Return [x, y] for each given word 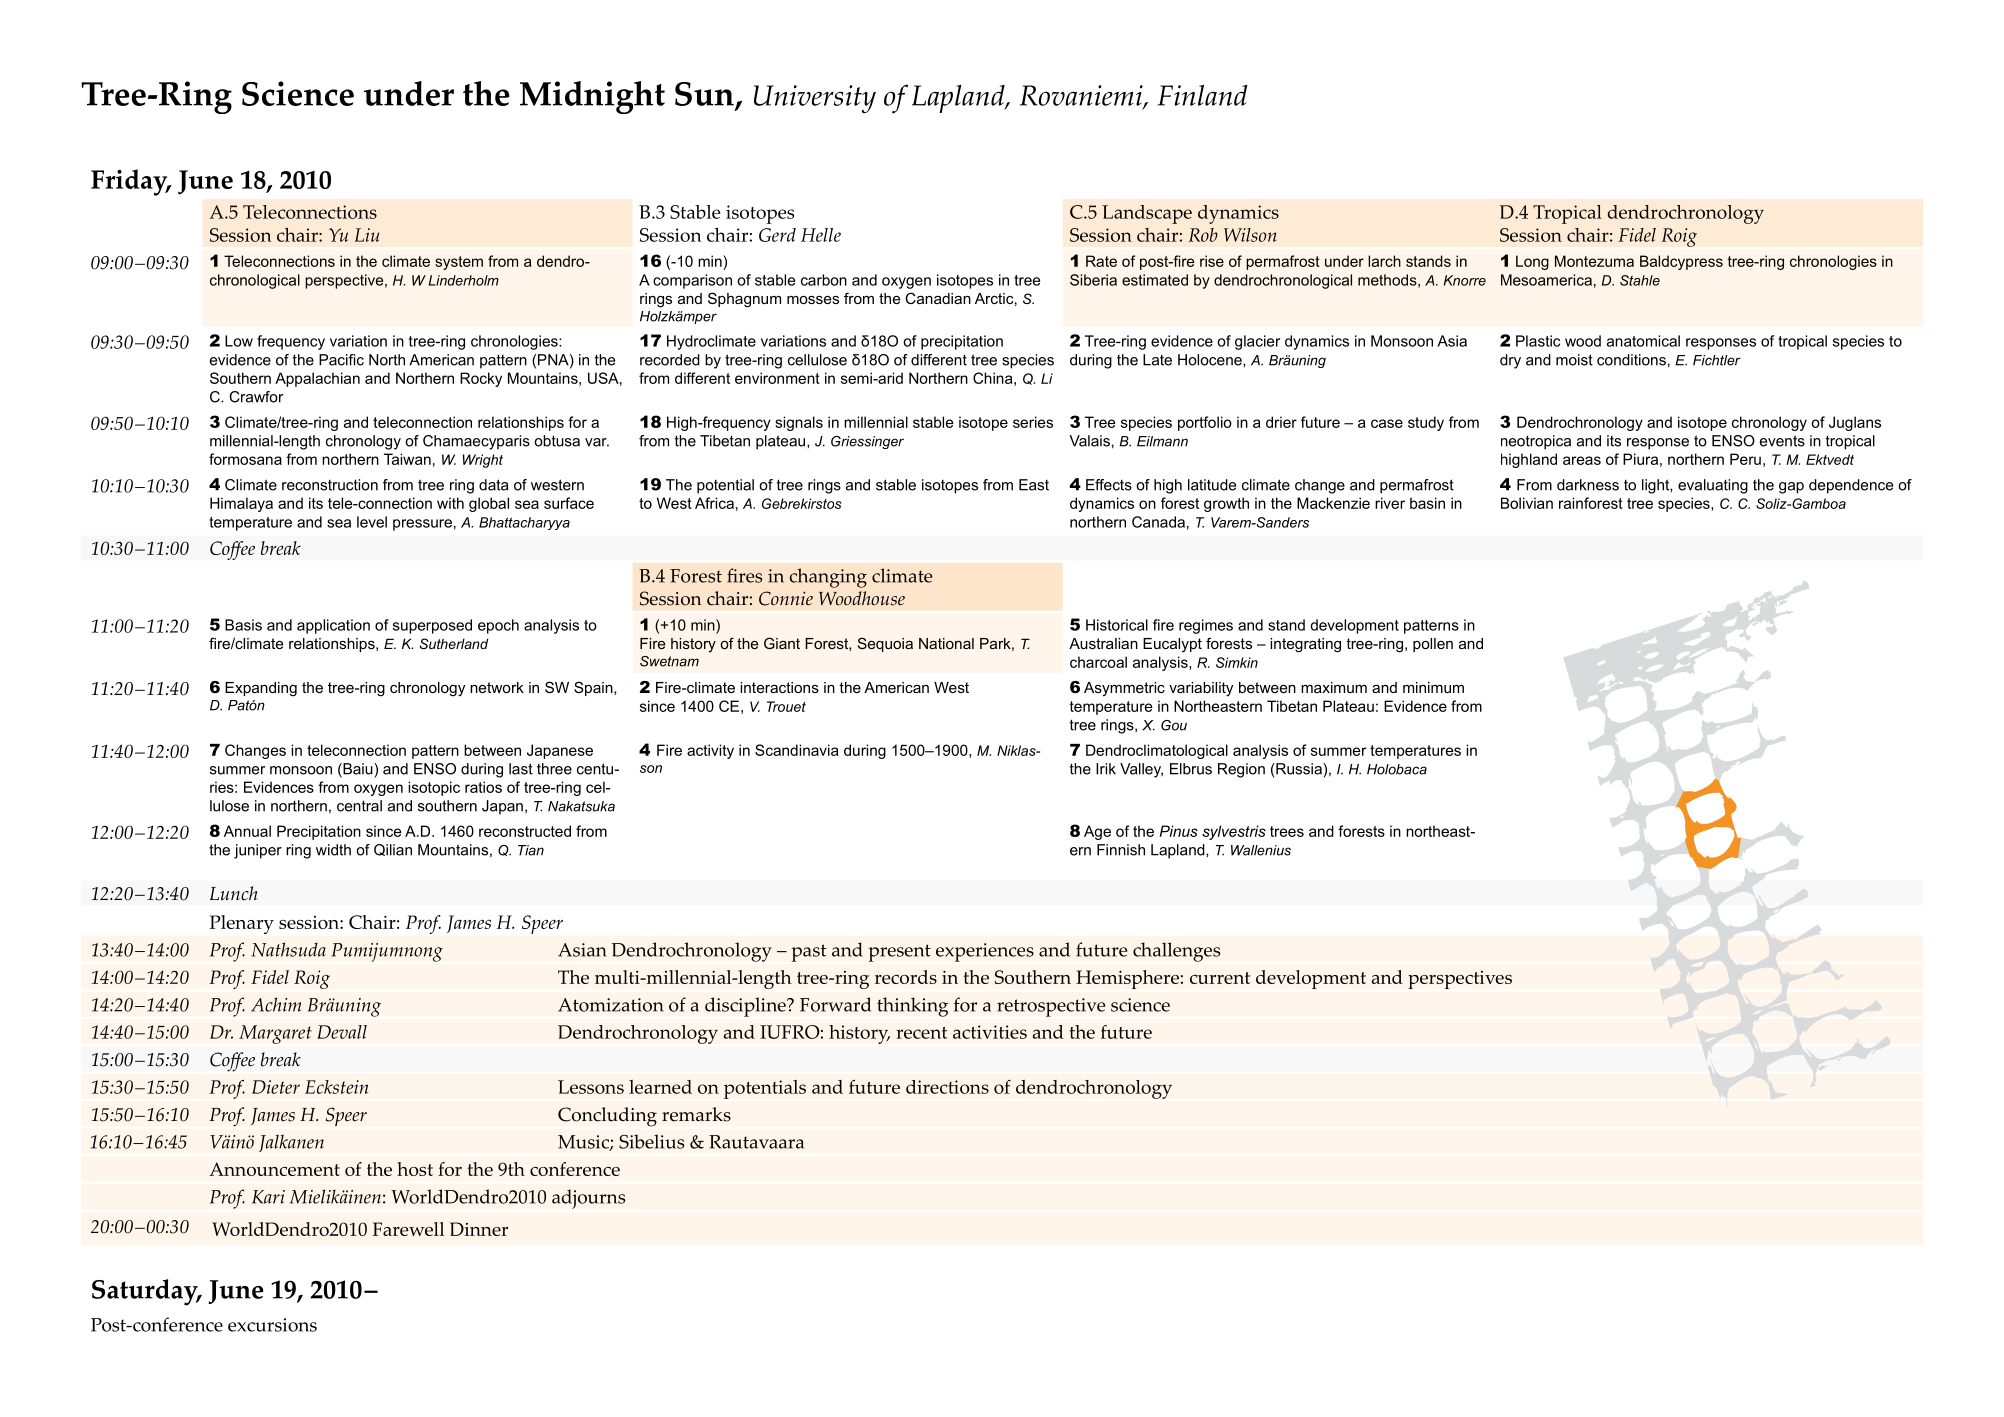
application [333, 626]
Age [1097, 832]
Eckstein [336, 1087]
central [359, 806]
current [1220, 978]
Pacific [341, 360]
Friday [130, 182]
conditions [1631, 360]
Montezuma [1594, 261]
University [815, 99]
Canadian [938, 298]
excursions [272, 1325]
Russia [1299, 769]
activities [990, 1032]
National [946, 643]
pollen [1433, 645]
